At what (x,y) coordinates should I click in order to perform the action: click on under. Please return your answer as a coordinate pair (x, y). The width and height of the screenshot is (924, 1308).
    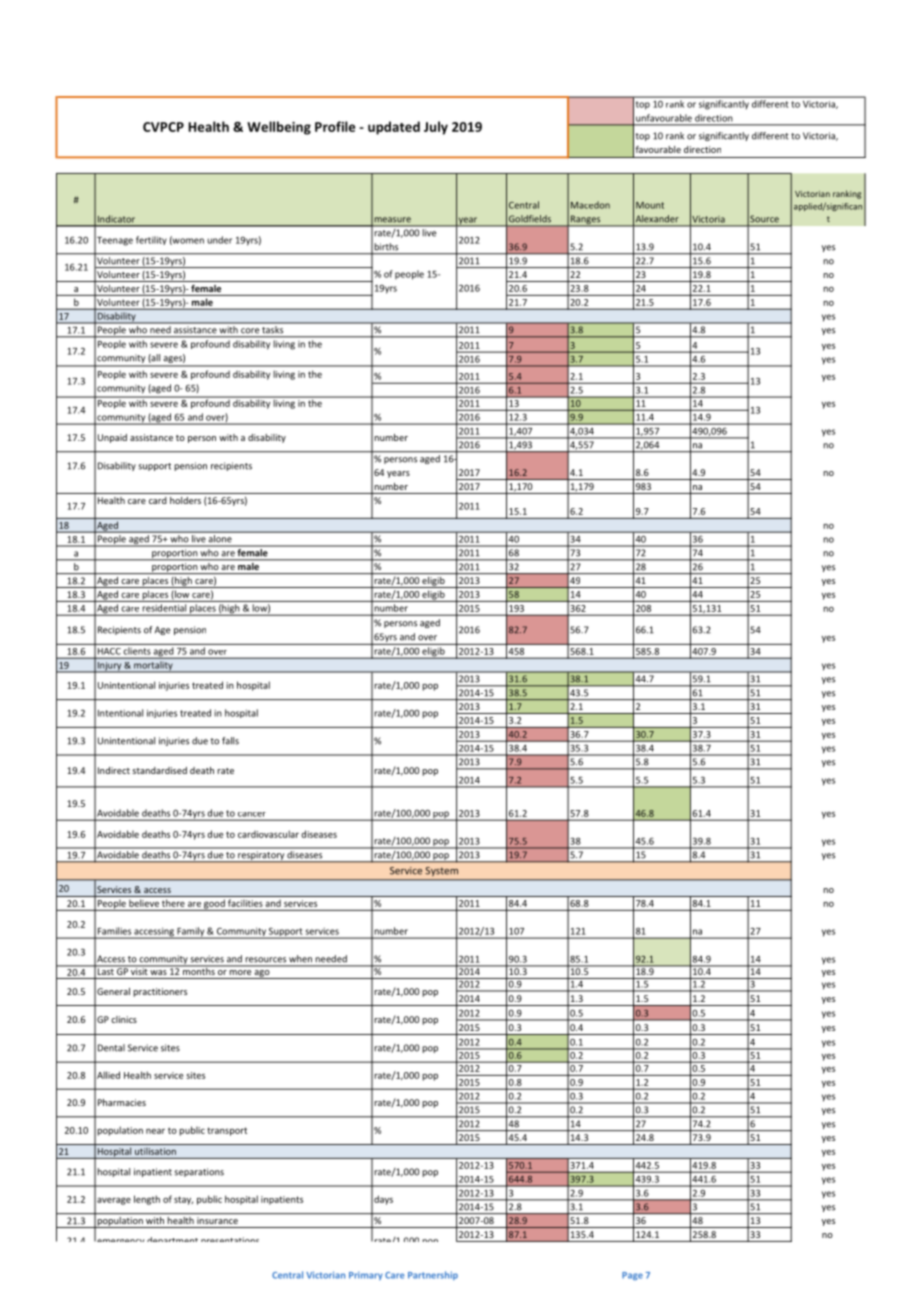
    Looking at the image, I should click on (219, 240).
